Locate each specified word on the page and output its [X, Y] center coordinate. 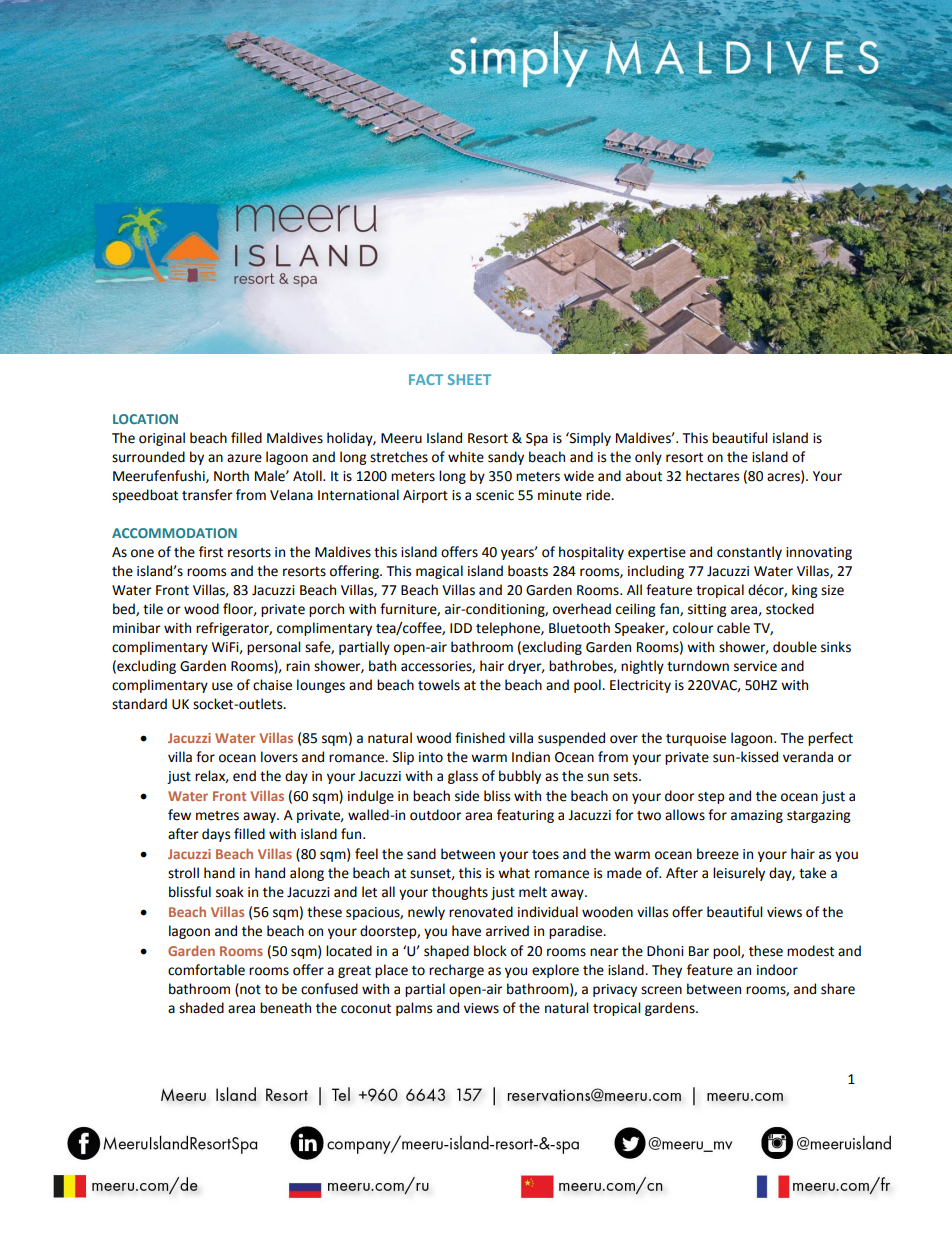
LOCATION [145, 419]
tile [153, 609]
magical [439, 572]
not [249, 989]
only [648, 458]
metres [217, 816]
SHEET [469, 379]
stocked [790, 609]
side [467, 796]
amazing [757, 816]
